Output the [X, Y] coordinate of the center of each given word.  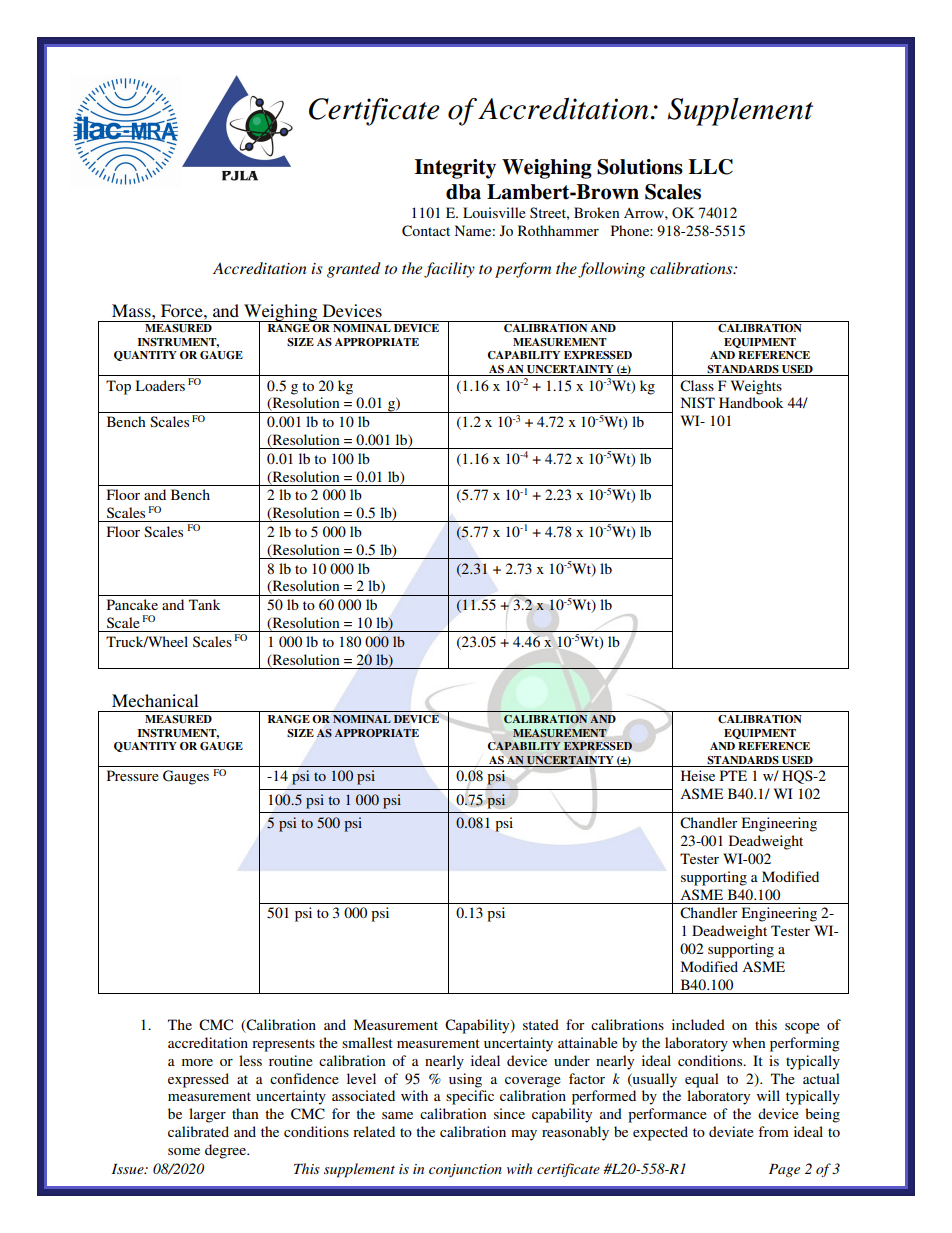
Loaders [160, 385]
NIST [698, 402]
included [698, 1024]
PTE [733, 775]
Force [183, 310]
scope [802, 1028]
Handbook [751, 402]
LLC [711, 167]
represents [283, 1045]
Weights [756, 387]
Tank [204, 604]
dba [463, 192]
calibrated [198, 1131]
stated [541, 1024]
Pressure [133, 775]
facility [449, 270]
